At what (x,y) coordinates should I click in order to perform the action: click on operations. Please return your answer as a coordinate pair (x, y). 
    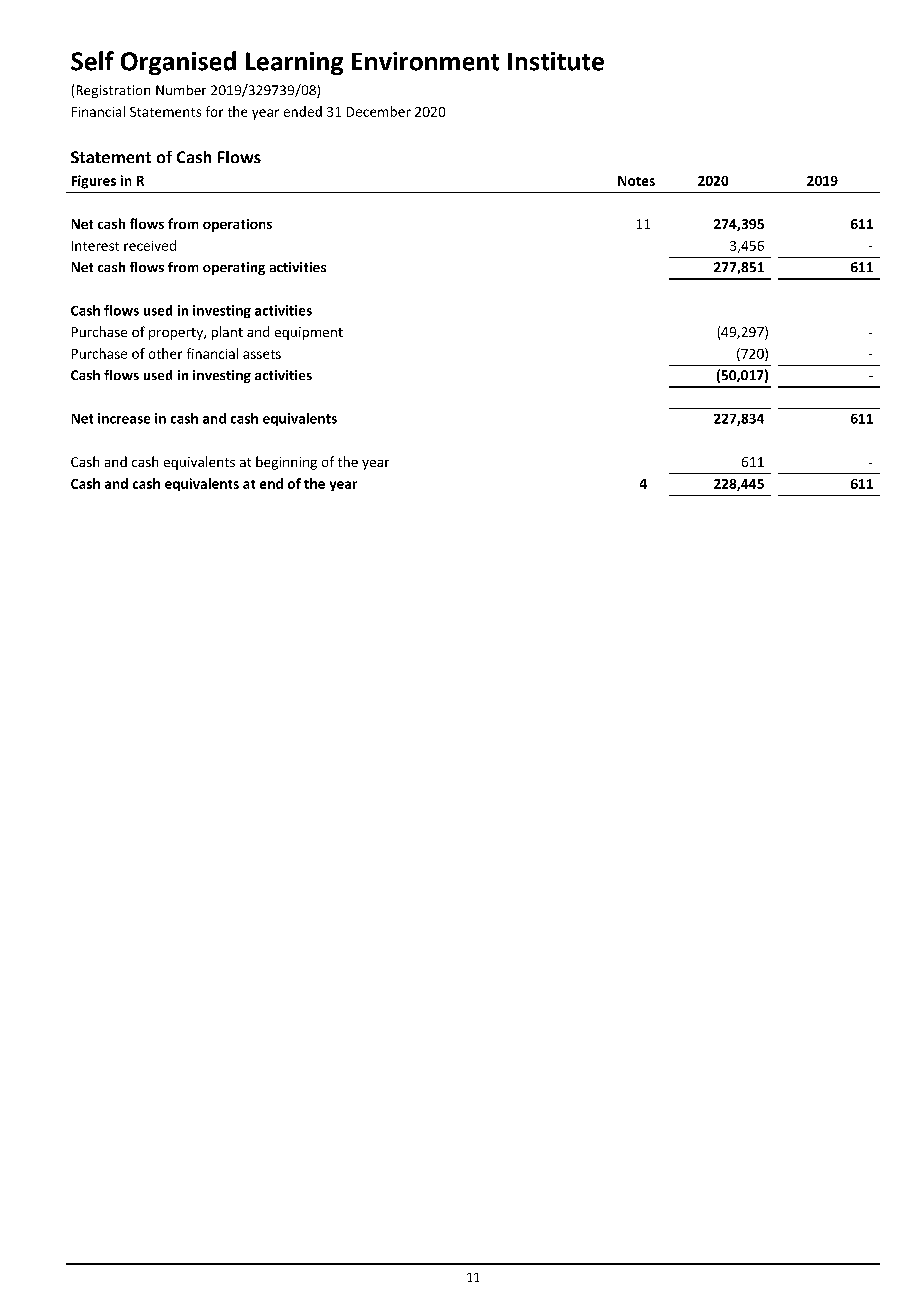
    Looking at the image, I should click on (237, 225).
